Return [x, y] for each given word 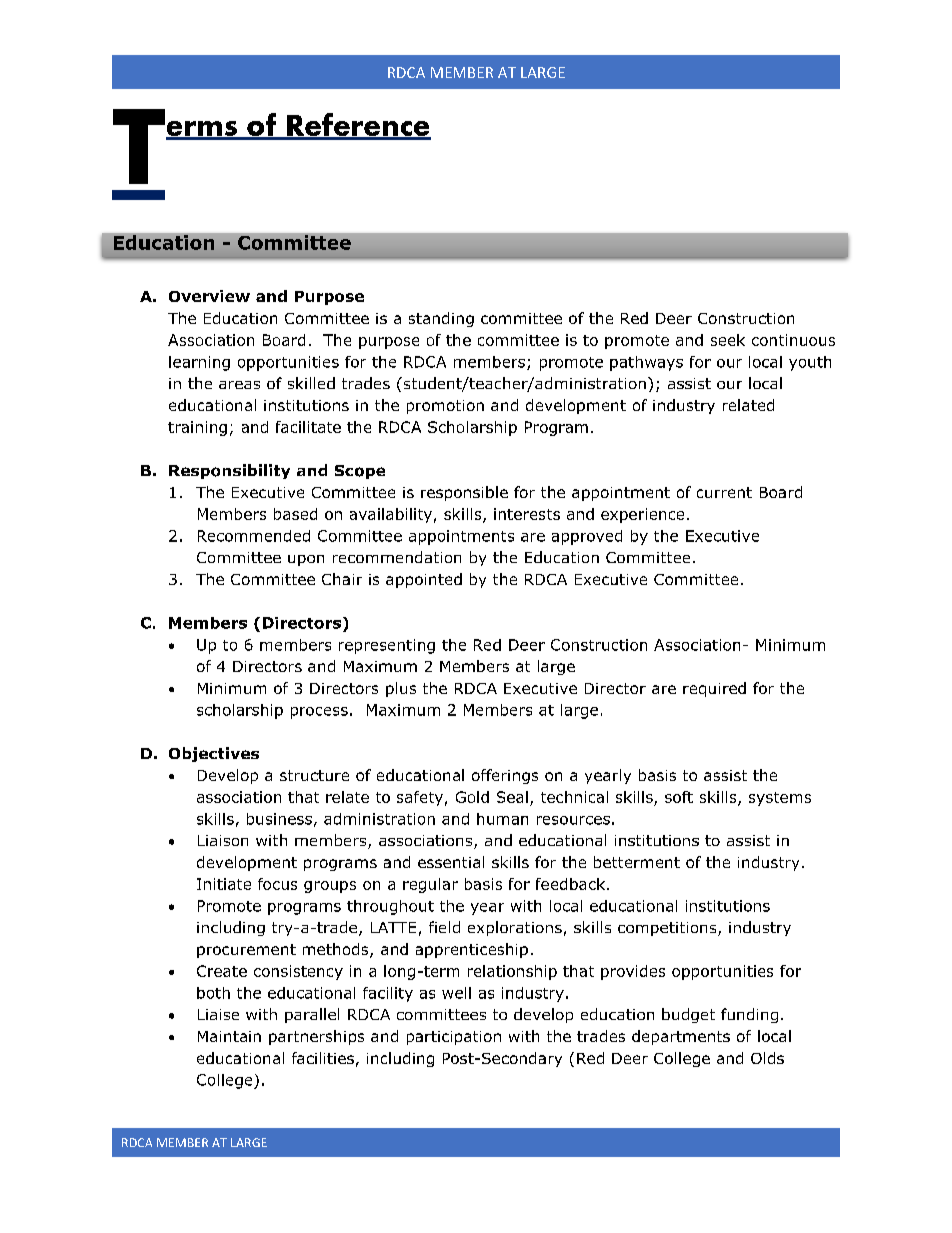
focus [277, 884]
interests [527, 514]
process [319, 713]
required [714, 689]
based [295, 514]
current [724, 492]
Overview [209, 296]
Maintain [229, 1036]
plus [401, 689]
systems [780, 799]
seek [728, 340]
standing [441, 319]
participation [454, 1038]
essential [451, 862]
